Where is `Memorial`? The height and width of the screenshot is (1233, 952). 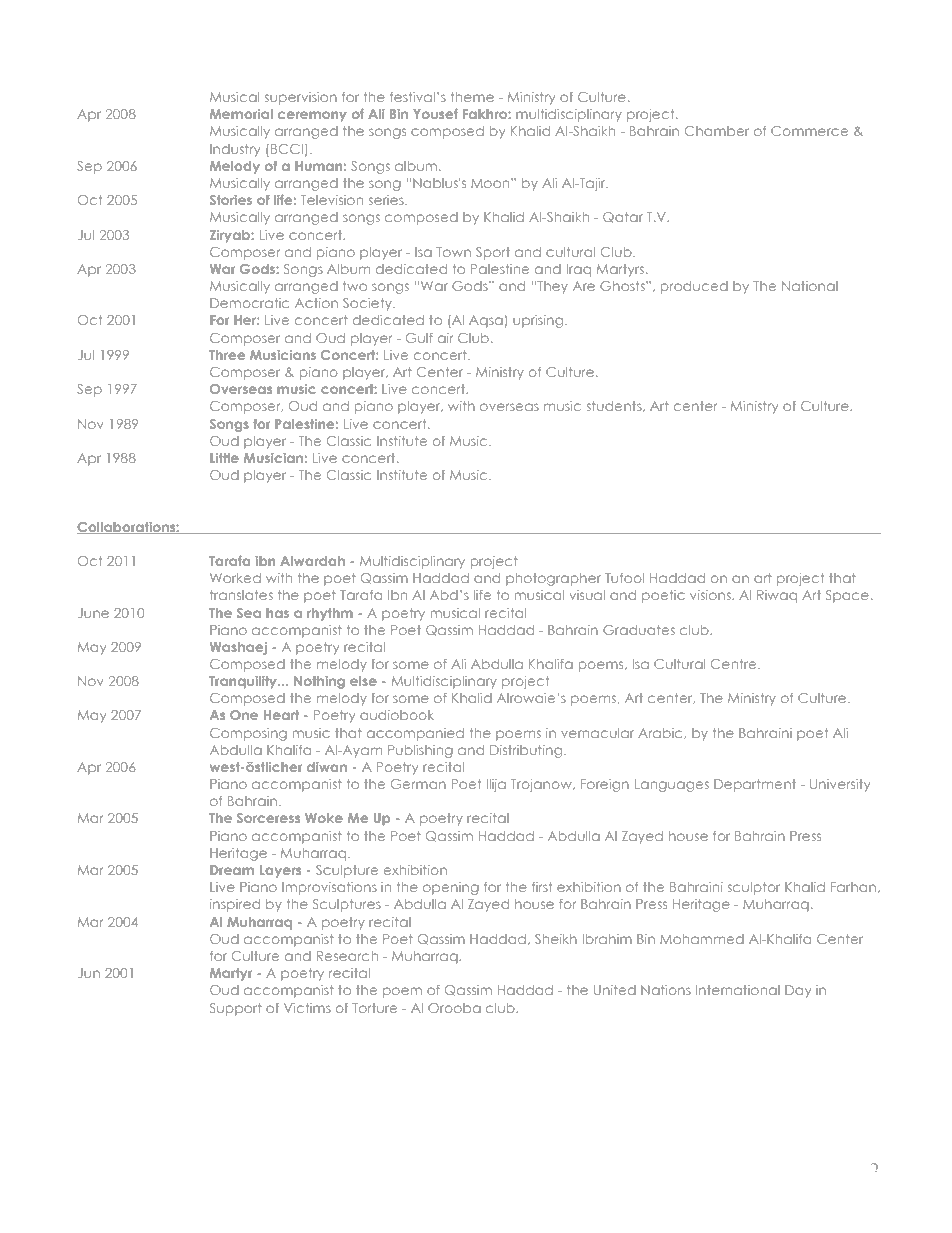
Memorial is located at coordinates (241, 114).
